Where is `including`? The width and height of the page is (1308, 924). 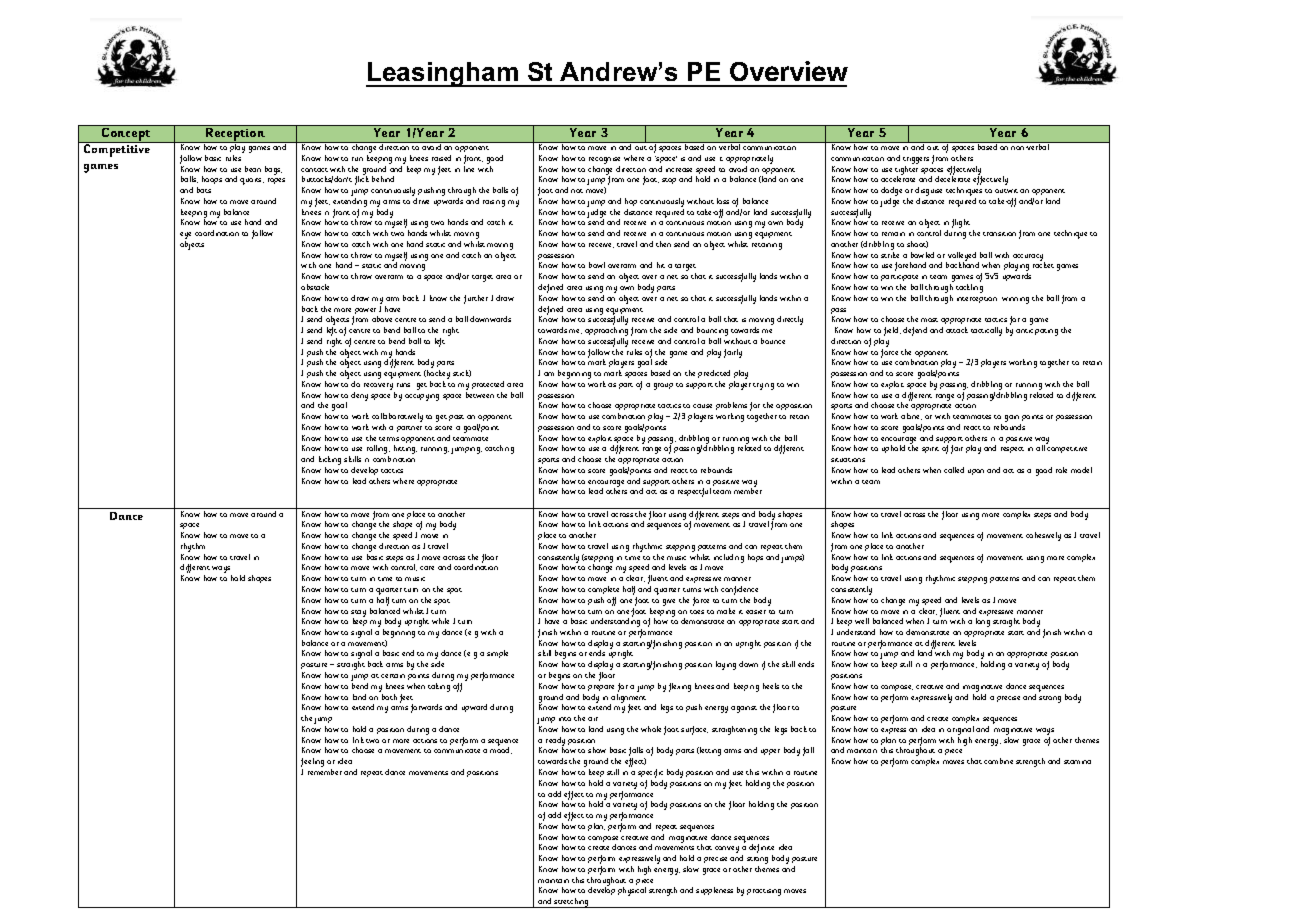 including is located at coordinates (729, 558).
